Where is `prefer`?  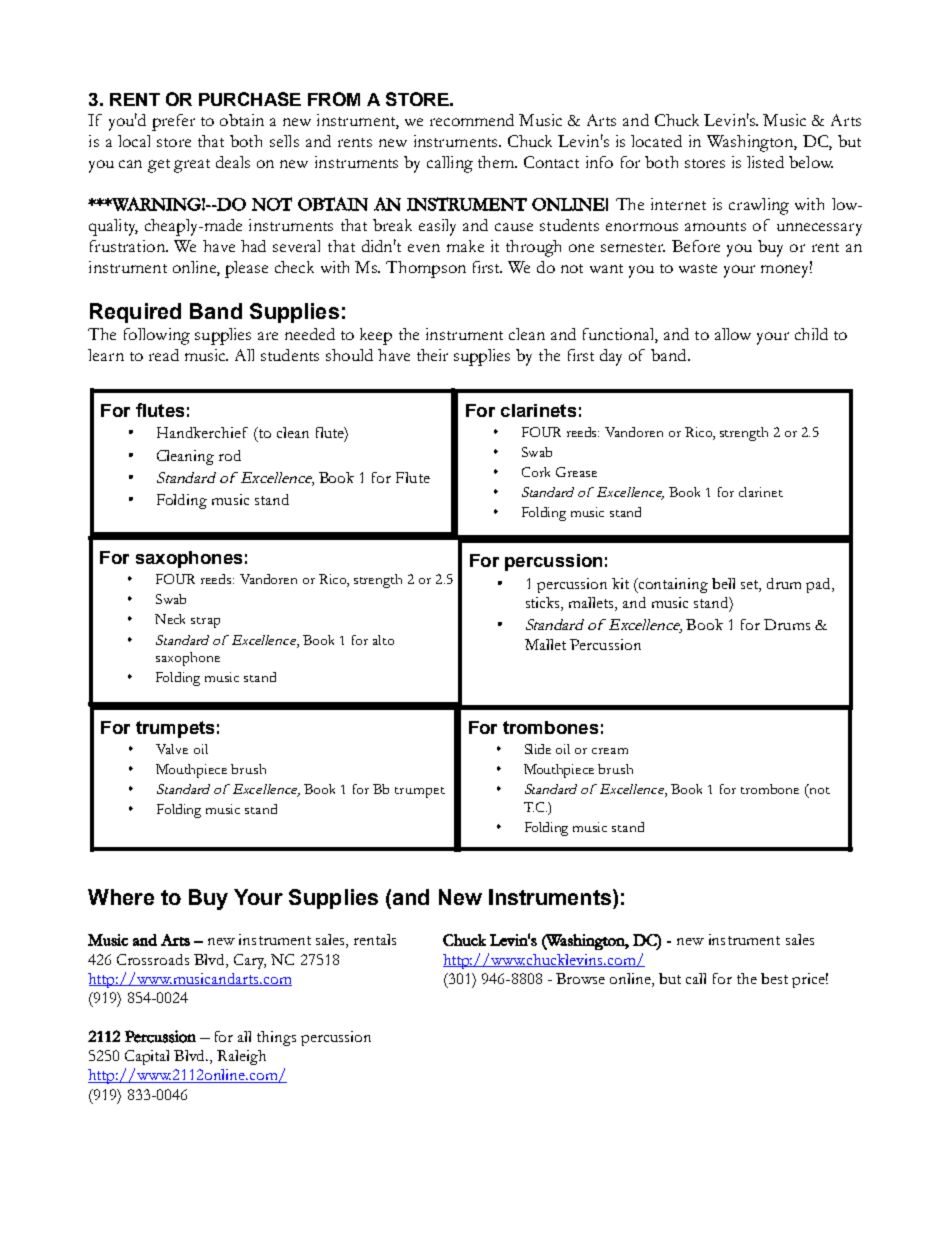
prefer is located at coordinates (173, 122).
